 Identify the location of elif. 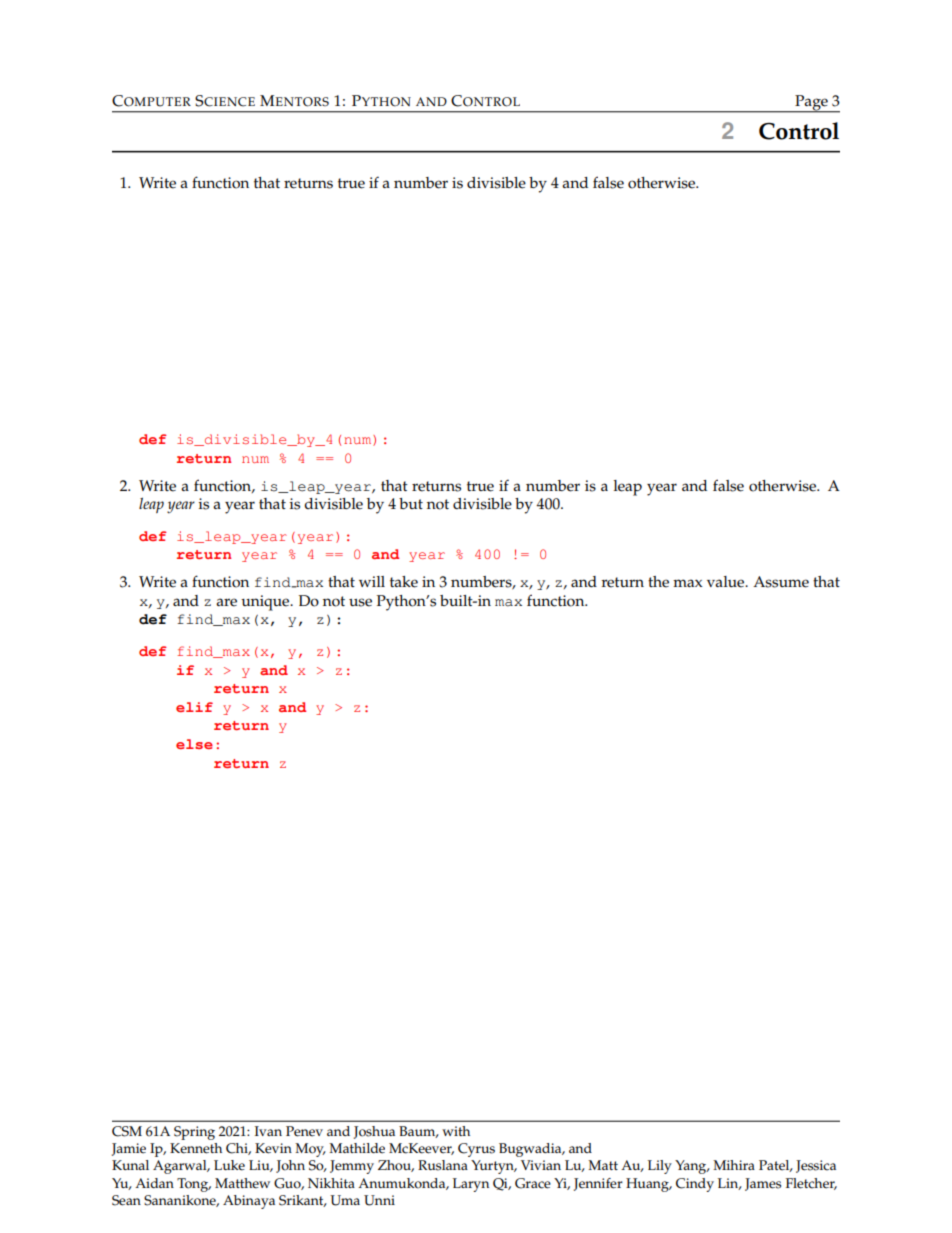
(194, 707).
